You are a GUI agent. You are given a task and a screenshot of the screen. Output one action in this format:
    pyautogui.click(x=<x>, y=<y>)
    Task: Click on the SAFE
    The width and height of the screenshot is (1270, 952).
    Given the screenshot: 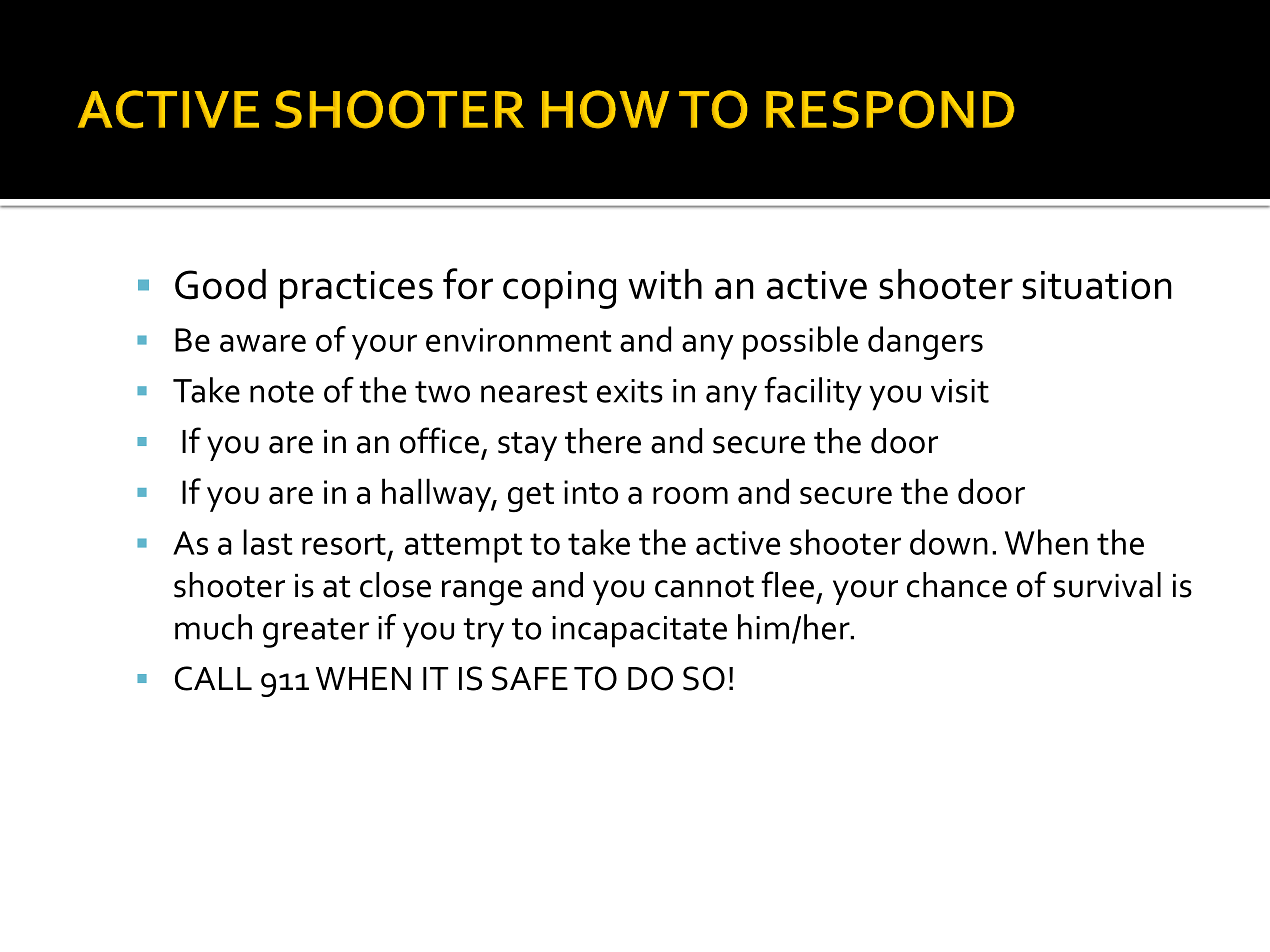 What is the action you would take?
    pyautogui.click(x=530, y=678)
